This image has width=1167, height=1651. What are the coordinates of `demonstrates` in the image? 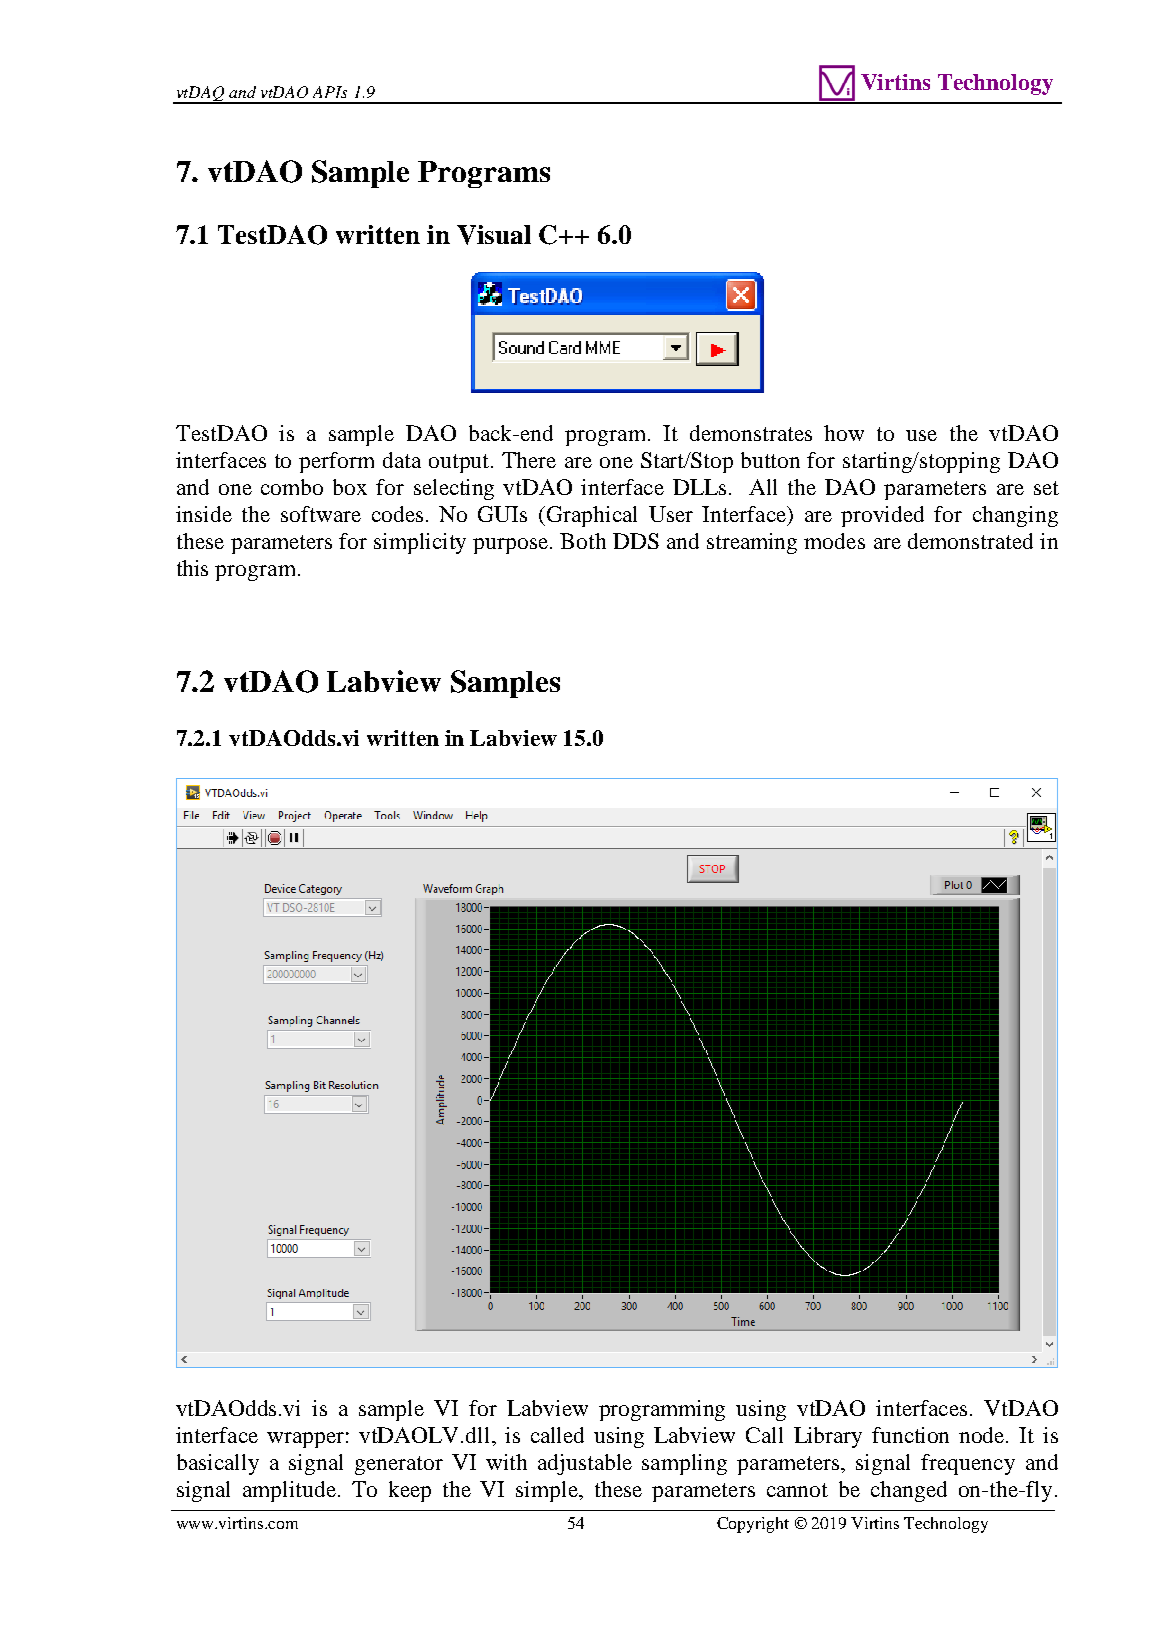 It's located at (751, 433).
